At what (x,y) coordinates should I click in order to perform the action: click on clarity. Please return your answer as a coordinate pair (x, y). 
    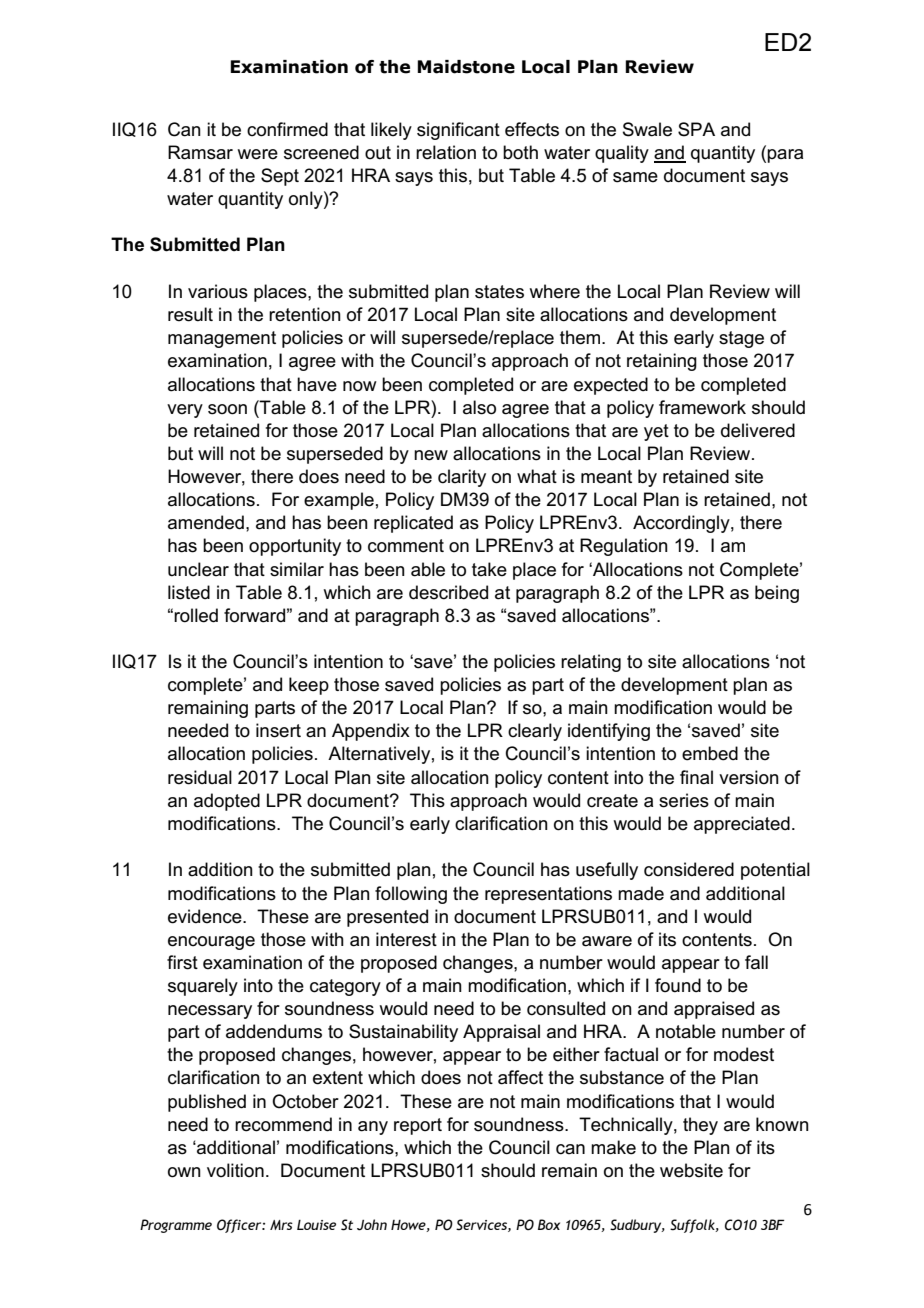
    Looking at the image, I should click on (462, 478).
